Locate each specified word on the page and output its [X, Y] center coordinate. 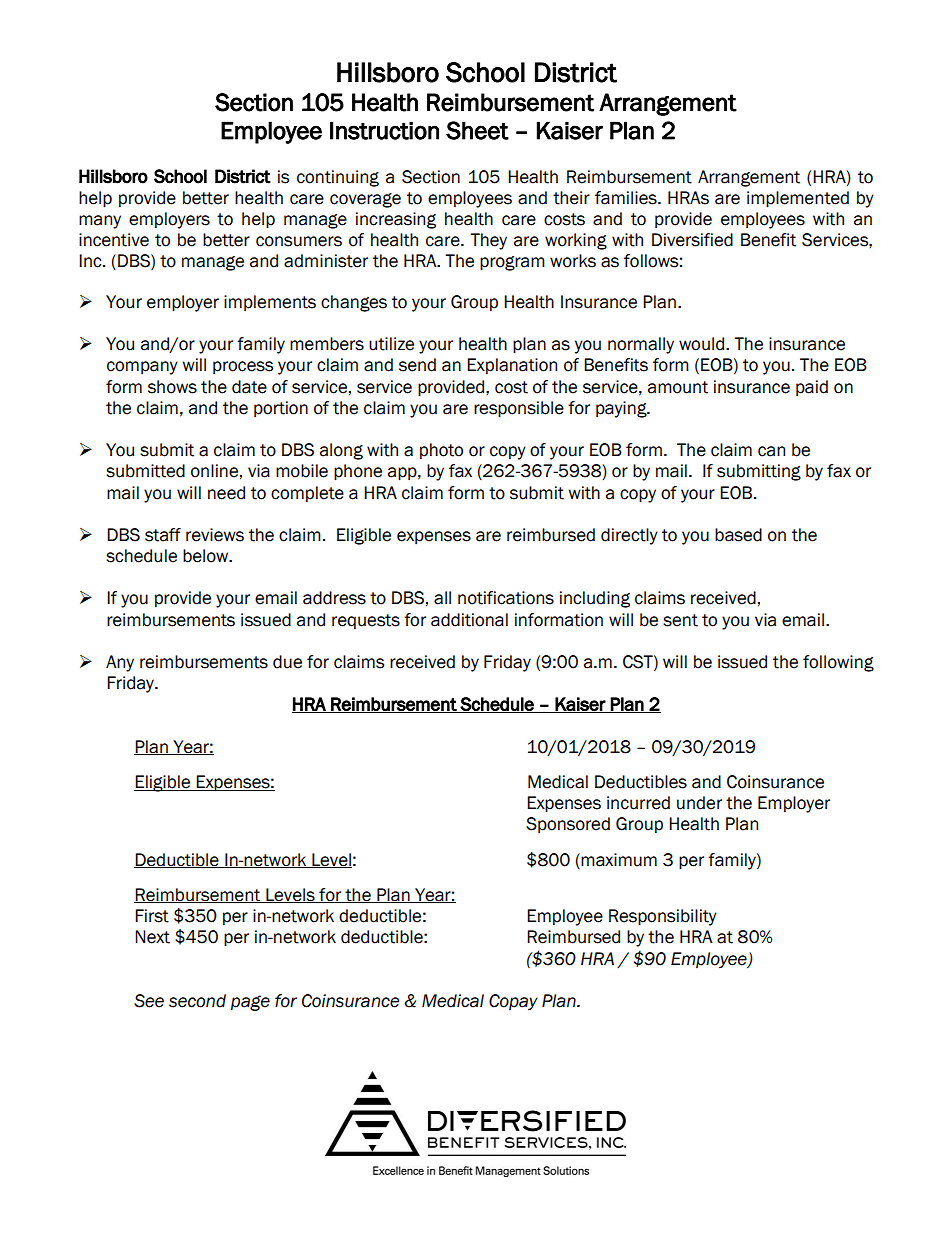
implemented [798, 199]
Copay [513, 1002]
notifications [506, 598]
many [100, 222]
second [197, 1001]
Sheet [477, 130]
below [207, 556]
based [738, 535]
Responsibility [663, 917]
